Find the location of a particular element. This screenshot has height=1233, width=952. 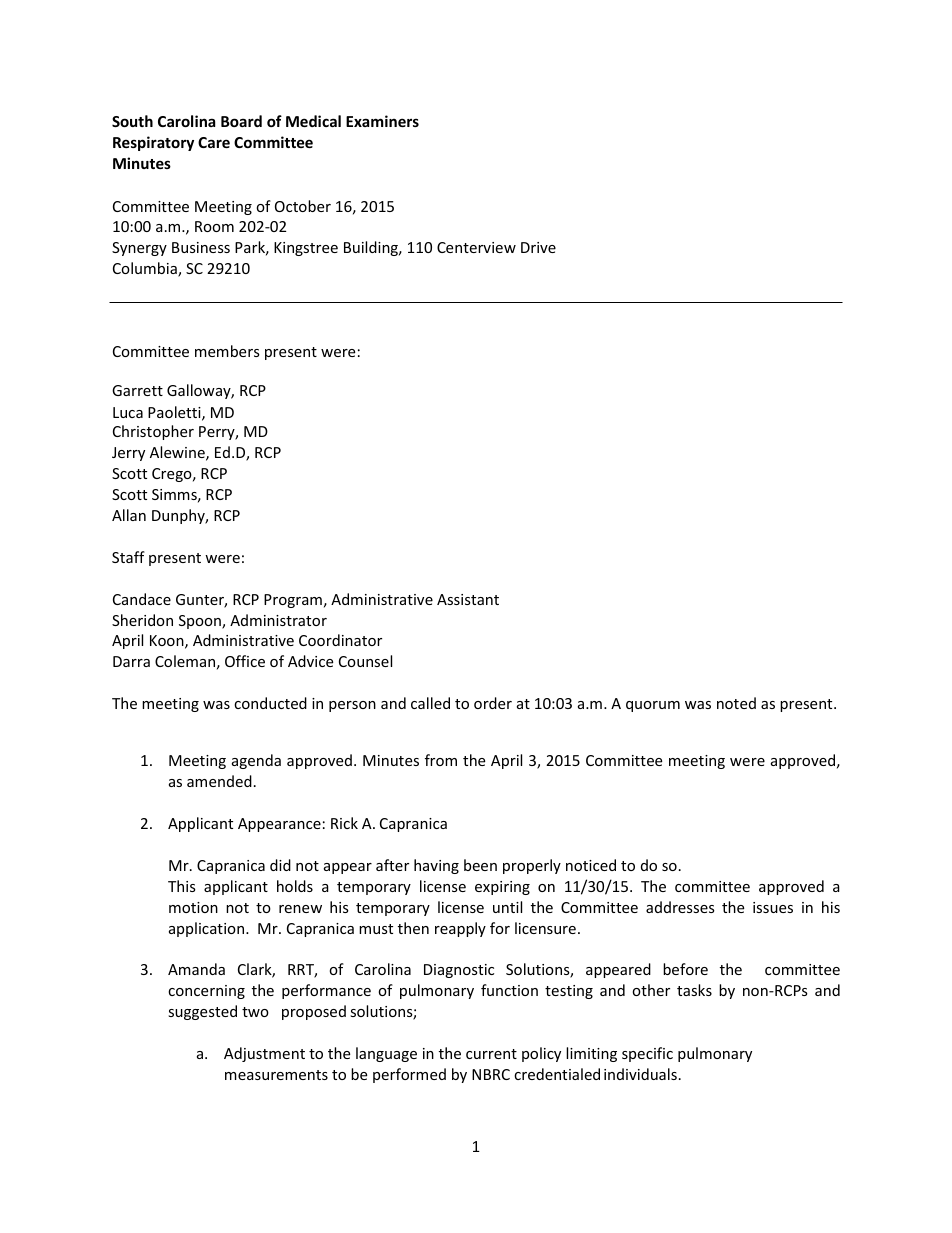

Drive is located at coordinates (538, 247).
